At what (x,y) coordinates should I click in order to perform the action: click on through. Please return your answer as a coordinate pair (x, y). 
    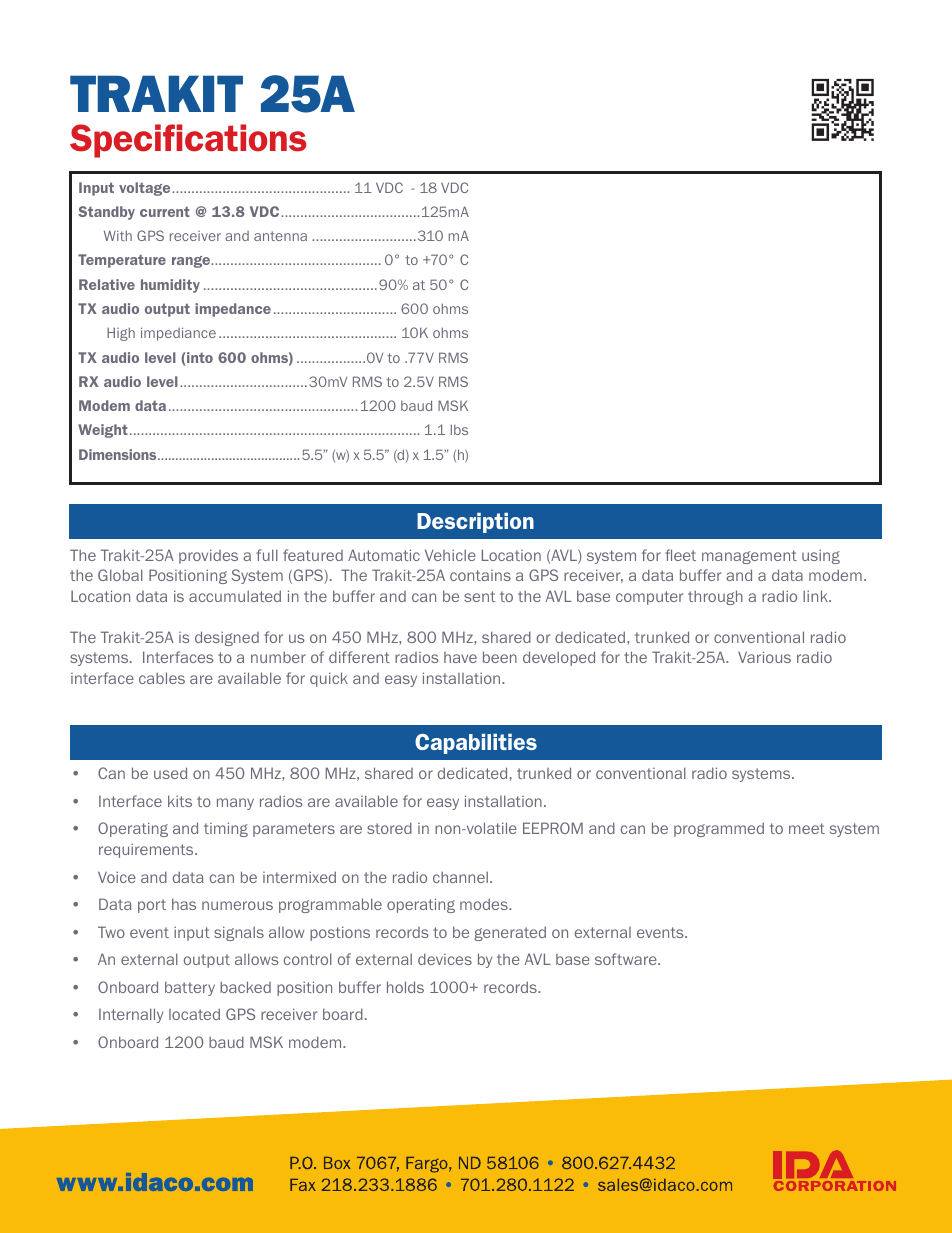
    Looking at the image, I should click on (715, 597).
